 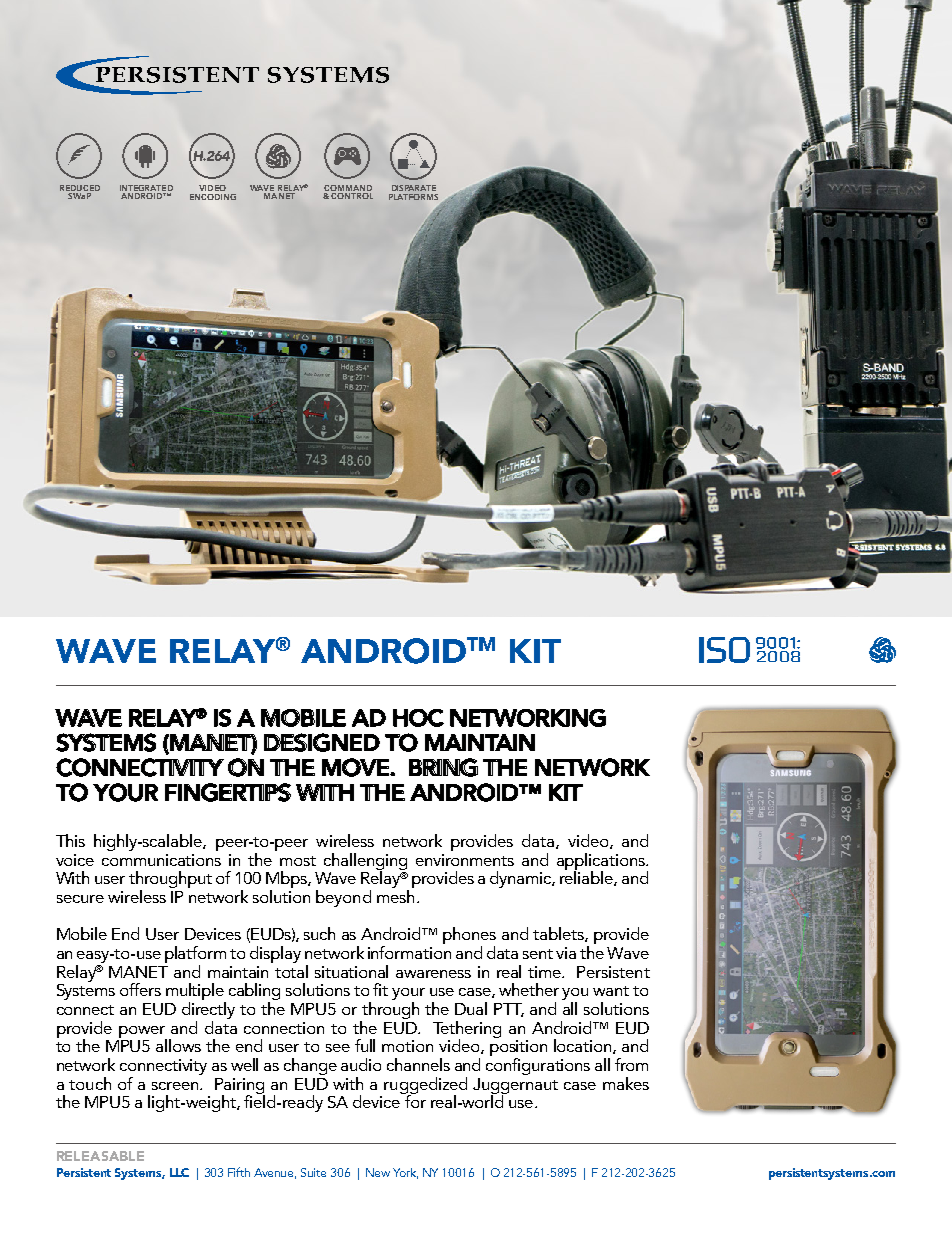 I want to click on LLC, so click(x=179, y=1172).
